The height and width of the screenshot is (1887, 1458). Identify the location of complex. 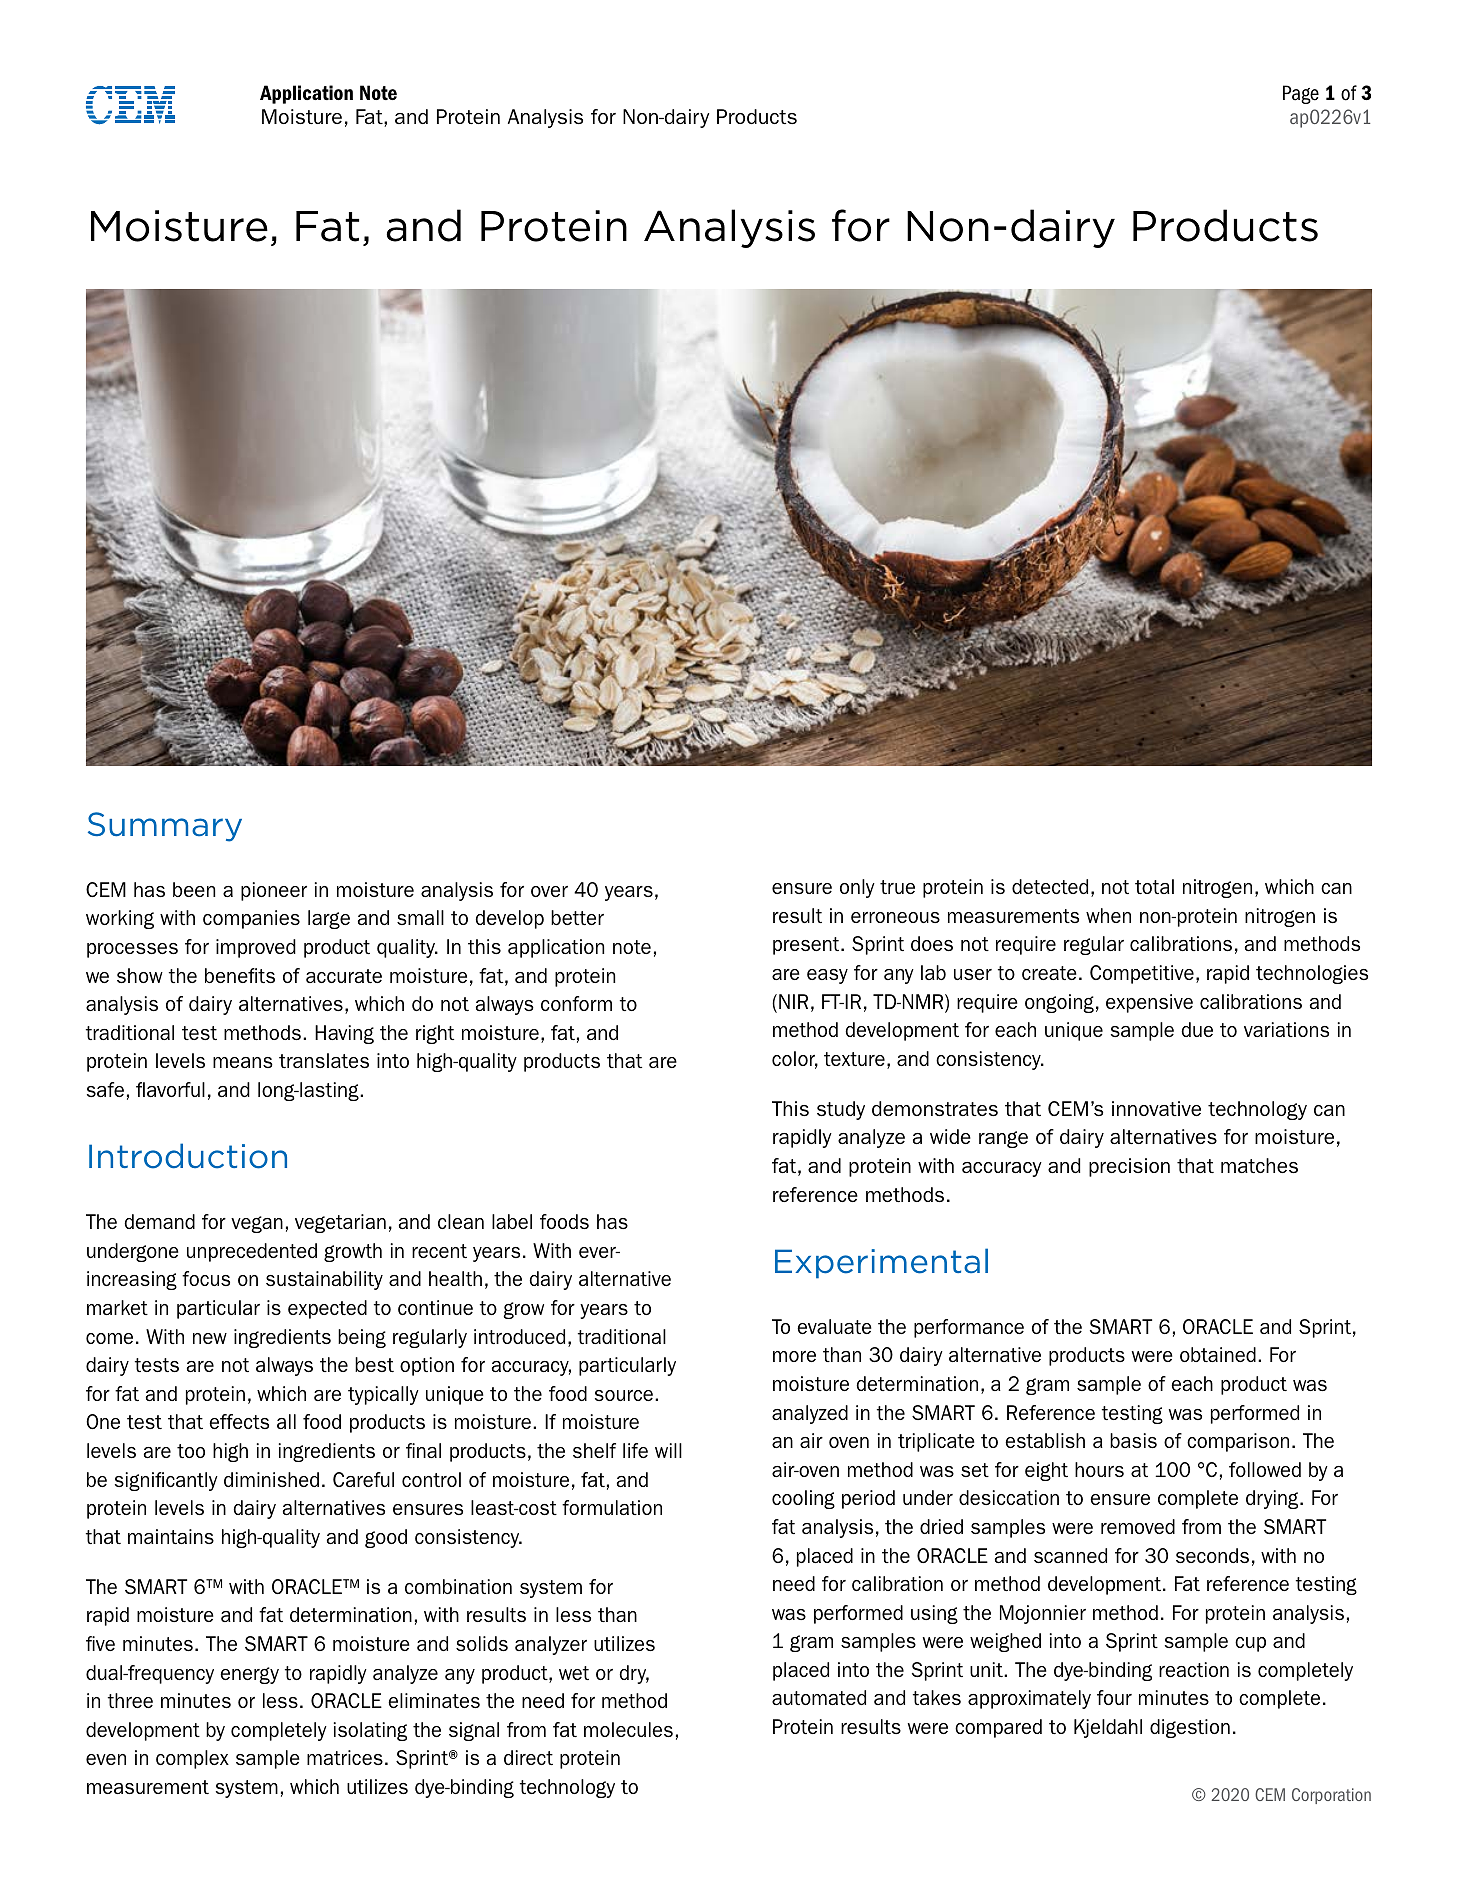
(192, 1759).
